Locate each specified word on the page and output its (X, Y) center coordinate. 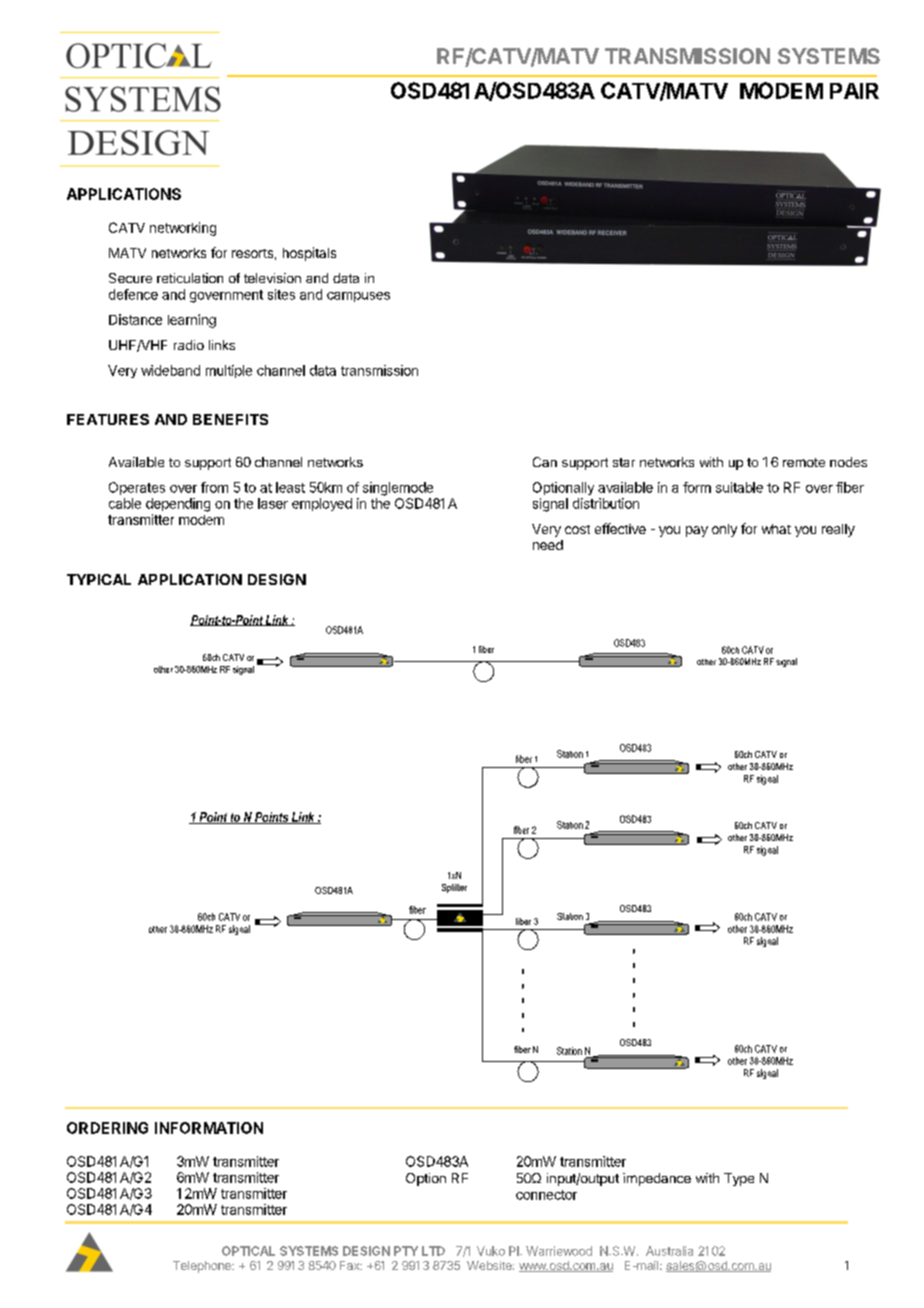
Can (545, 462)
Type (739, 1179)
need (548, 545)
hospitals (309, 254)
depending (178, 505)
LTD (433, 1251)
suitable (739, 487)
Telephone (203, 1267)
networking (183, 229)
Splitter (454, 888)
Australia (669, 1251)
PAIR (854, 91)
